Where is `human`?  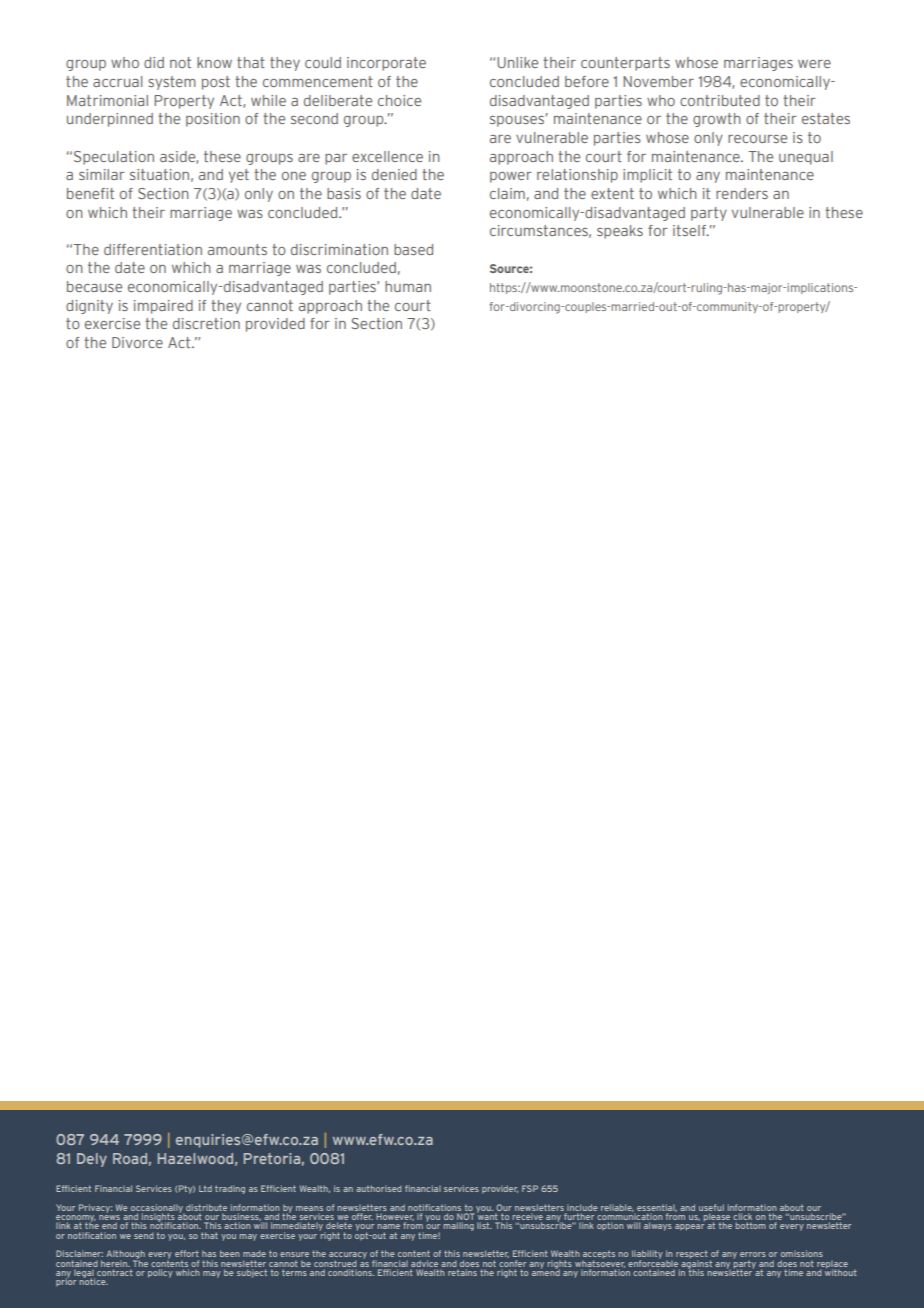
human is located at coordinates (408, 286).
